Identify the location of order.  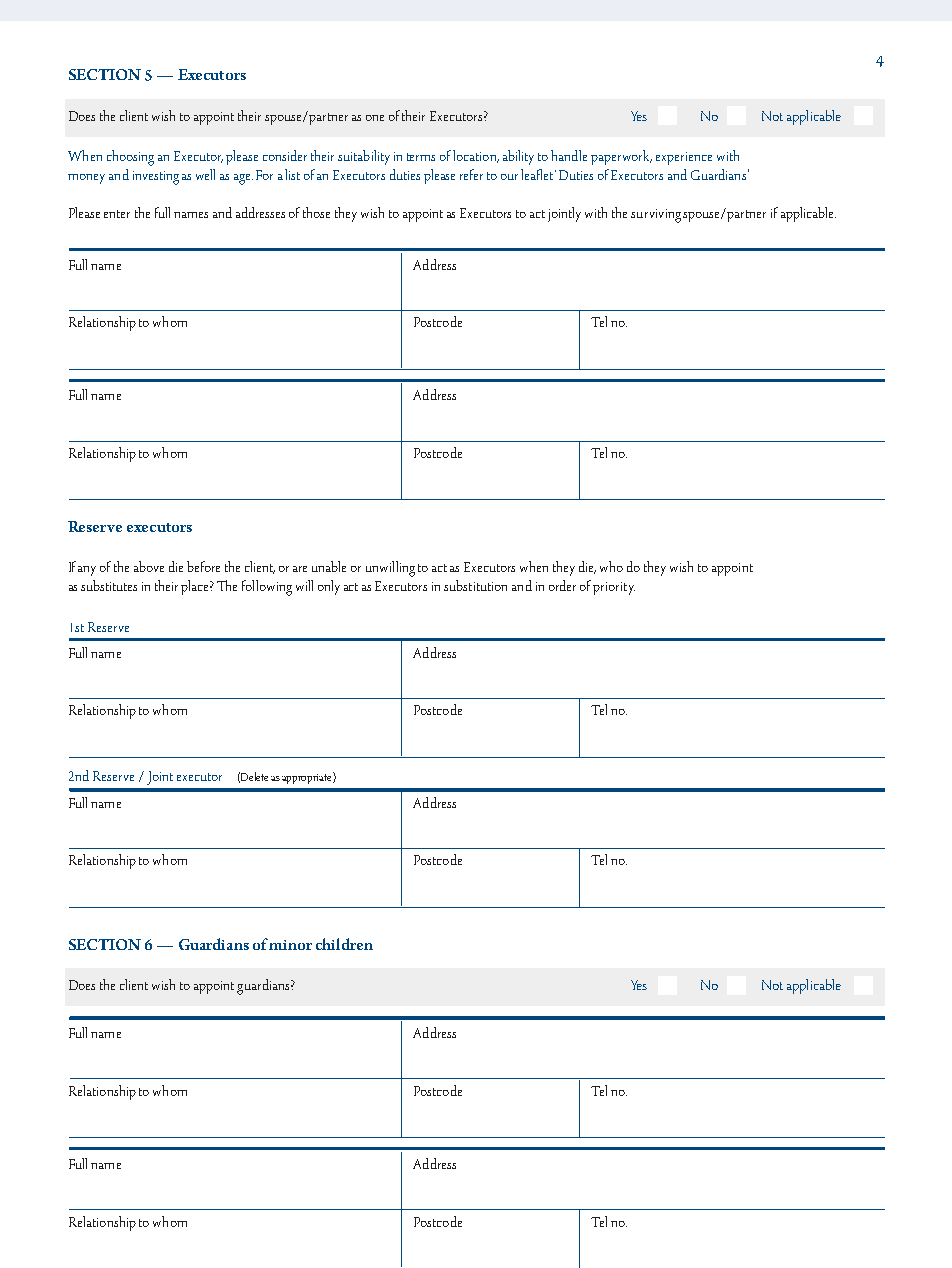
(562, 585).
